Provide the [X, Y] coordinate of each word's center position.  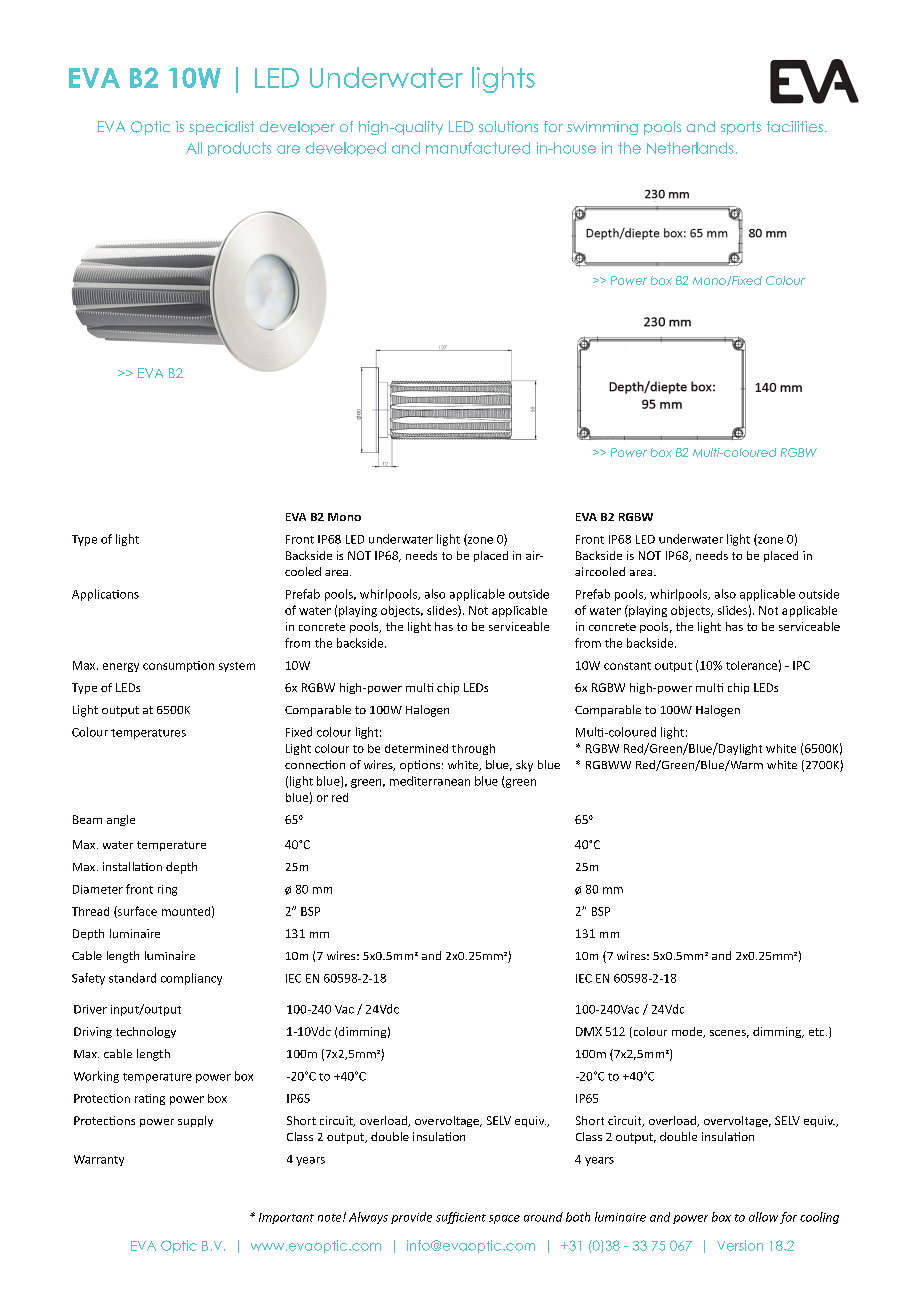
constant [627, 666]
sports [741, 128]
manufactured [478, 148]
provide [411, 1218]
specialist [221, 128]
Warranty [99, 1160]
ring [167, 890]
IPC [801, 665]
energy [121, 667]
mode [688, 1032]
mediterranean [430, 781]
